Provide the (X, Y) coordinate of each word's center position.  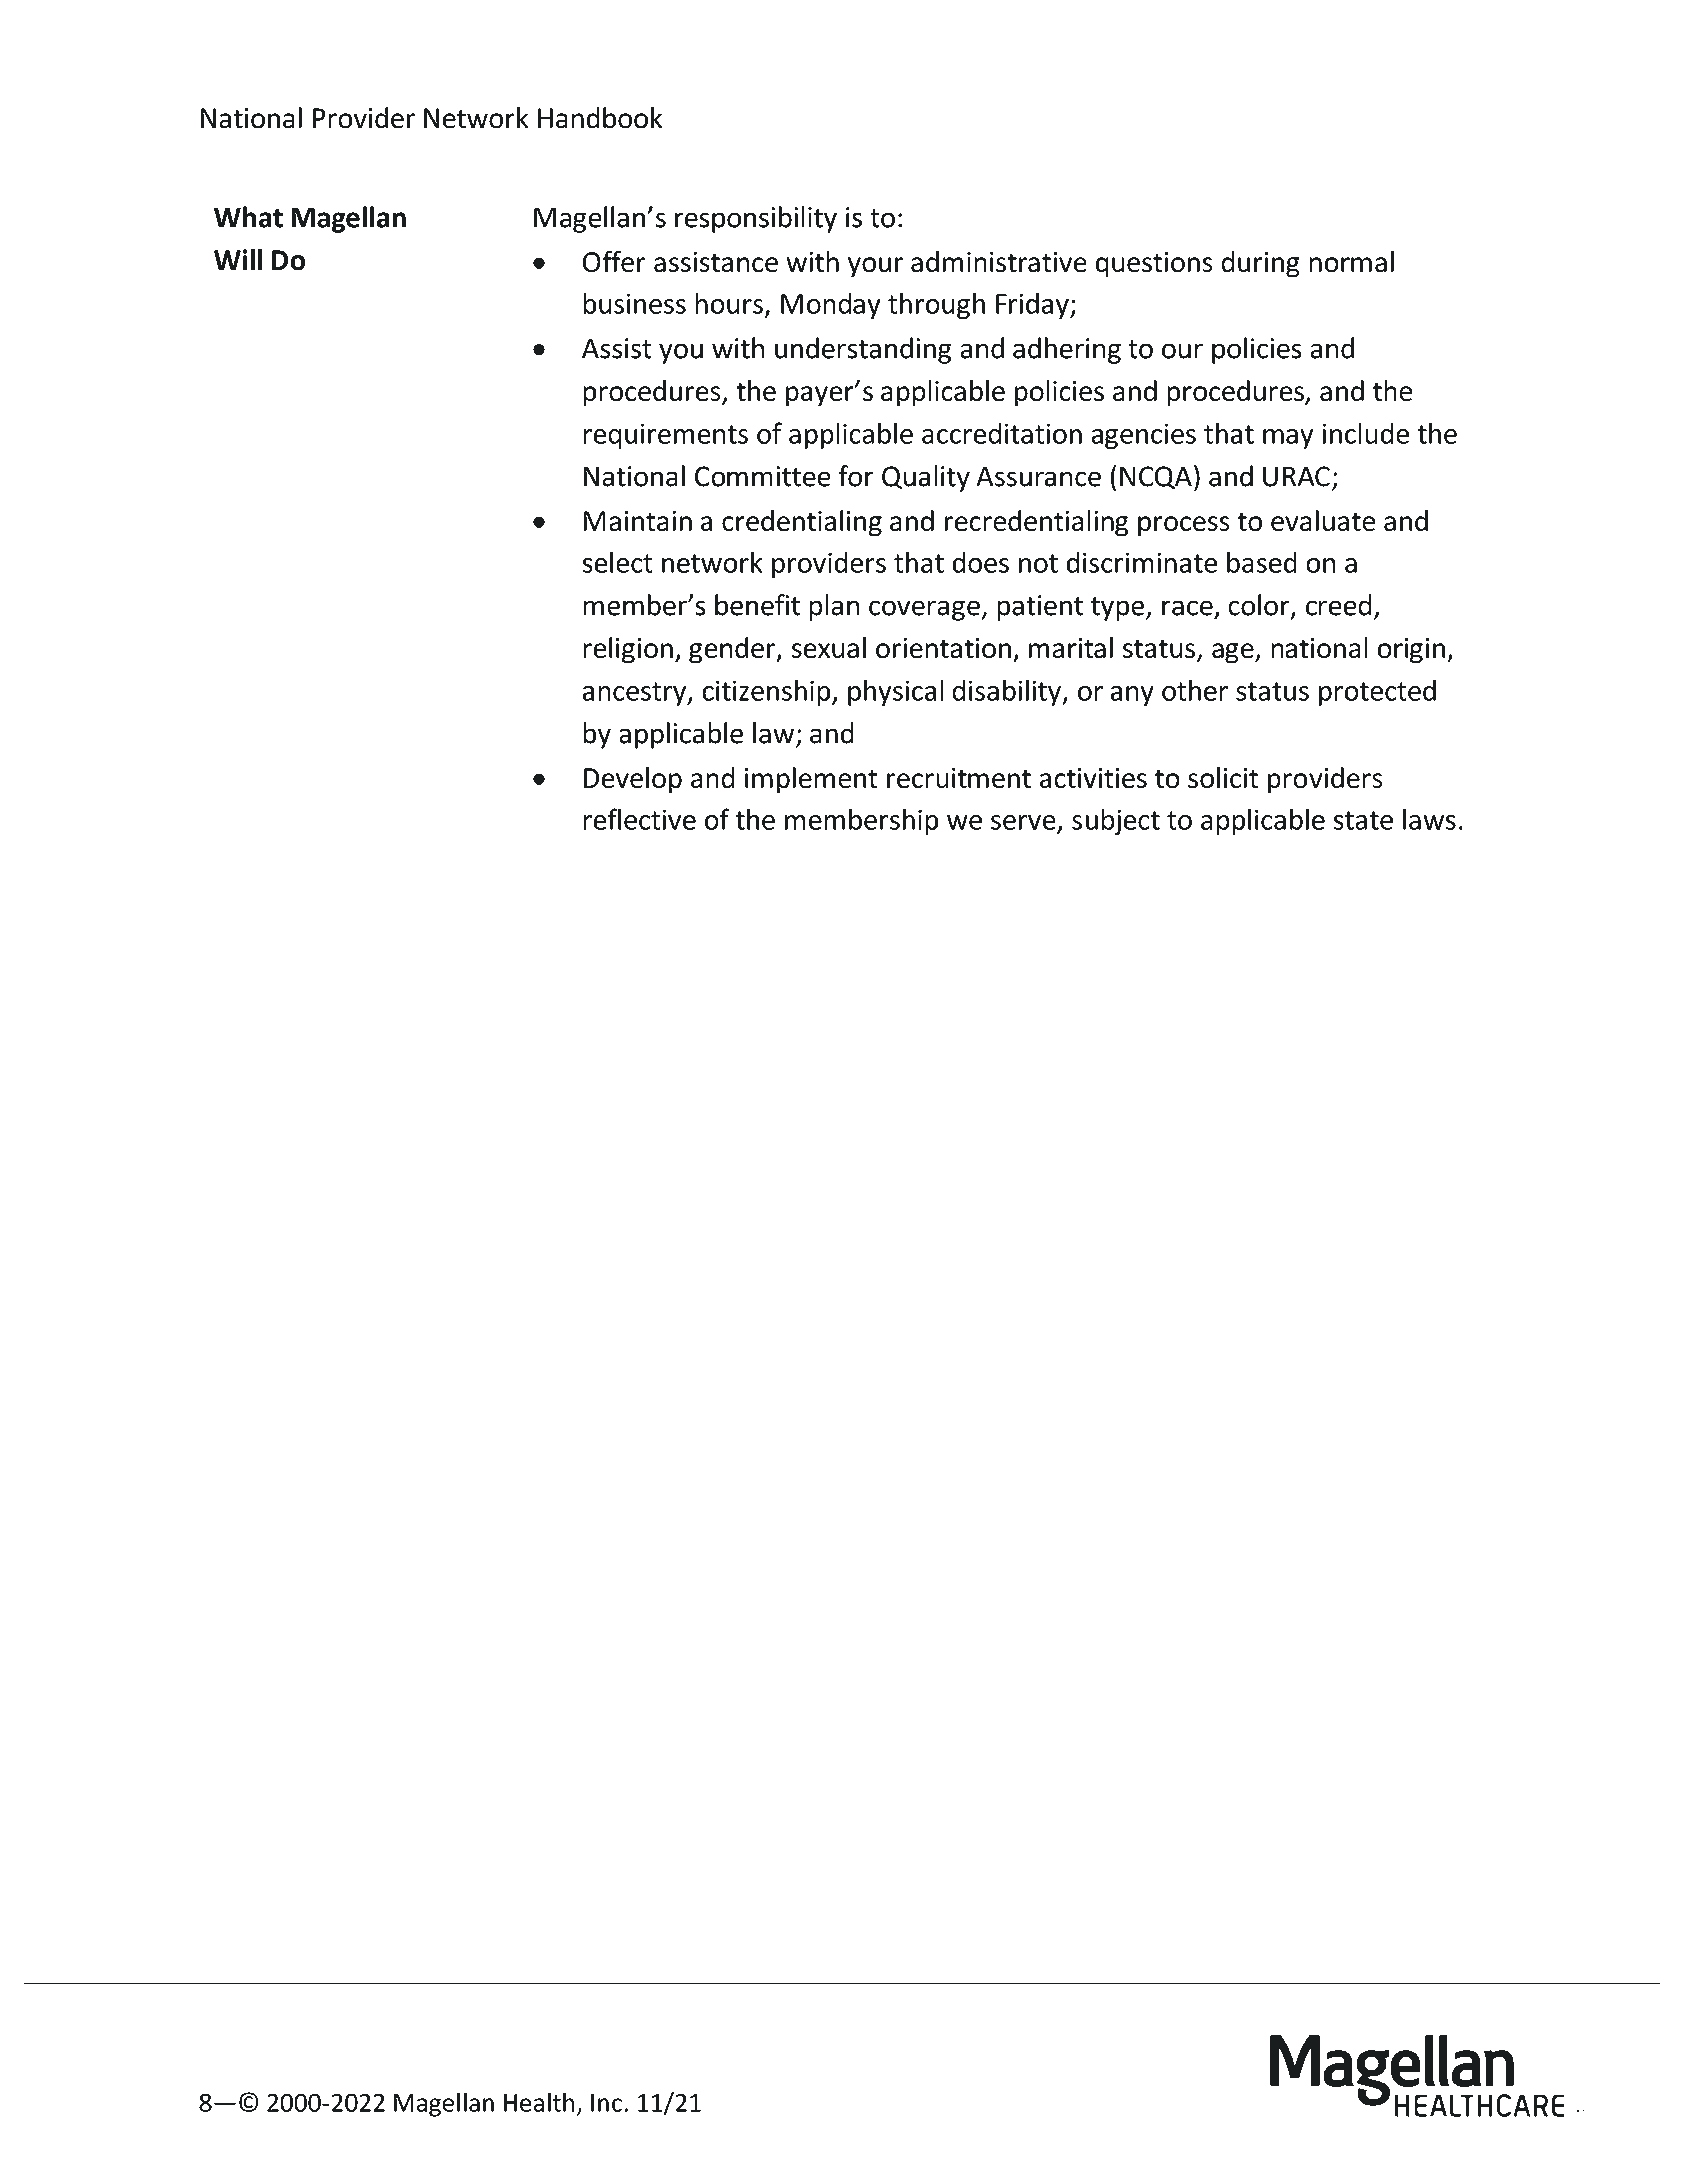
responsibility (756, 219)
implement (811, 780)
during (1260, 264)
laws (1429, 819)
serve (1023, 822)
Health (539, 2102)
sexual (829, 648)
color (1260, 606)
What (248, 217)
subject (1116, 821)
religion (628, 650)
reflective (639, 819)
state (1363, 820)
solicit (1223, 778)
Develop (633, 780)
